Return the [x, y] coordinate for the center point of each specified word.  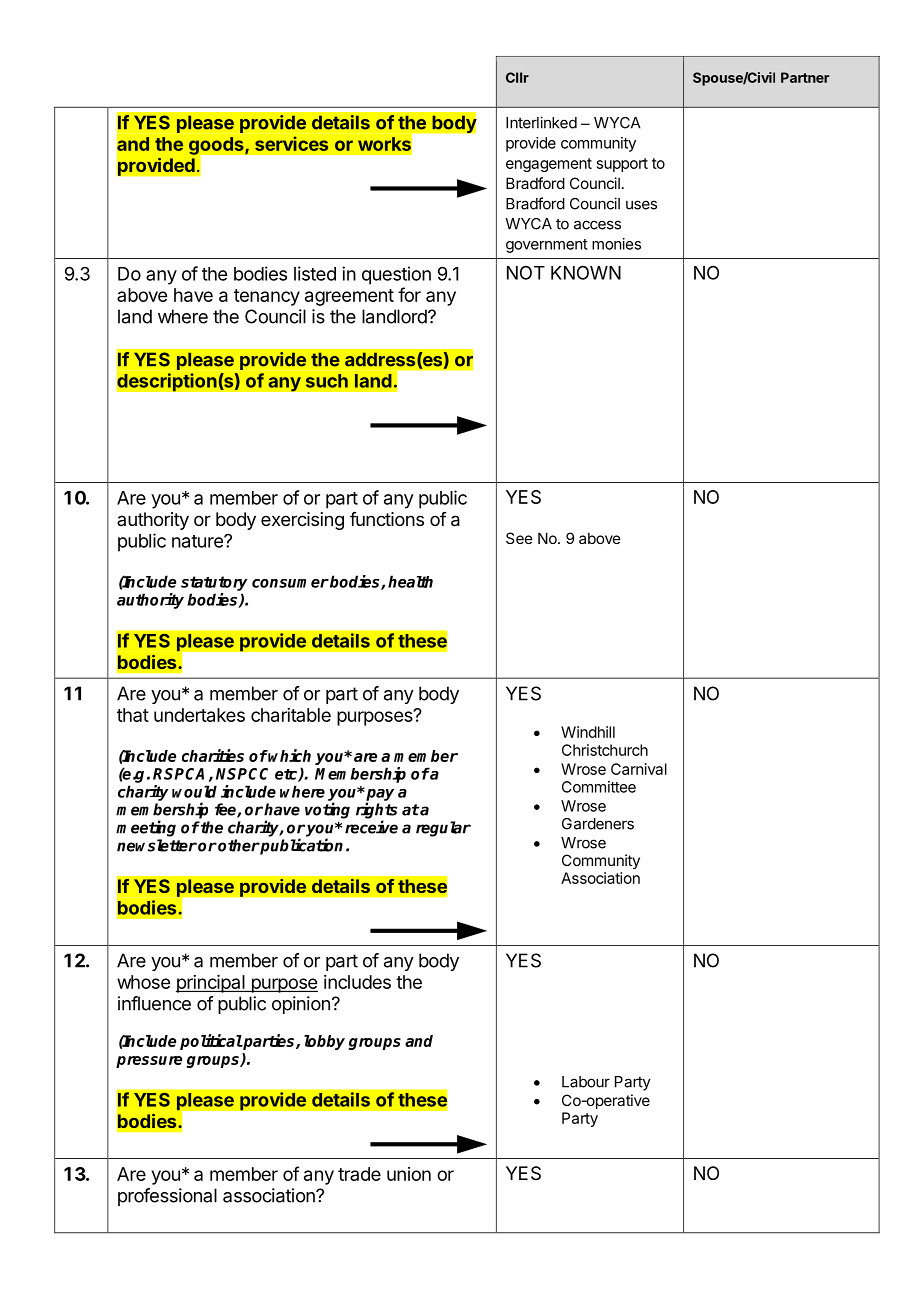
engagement [549, 165]
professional [167, 1197]
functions [387, 519]
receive [371, 827]
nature [198, 541]
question [396, 275]
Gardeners [598, 824]
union [409, 1174]
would [194, 791]
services [291, 143]
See [519, 538]
